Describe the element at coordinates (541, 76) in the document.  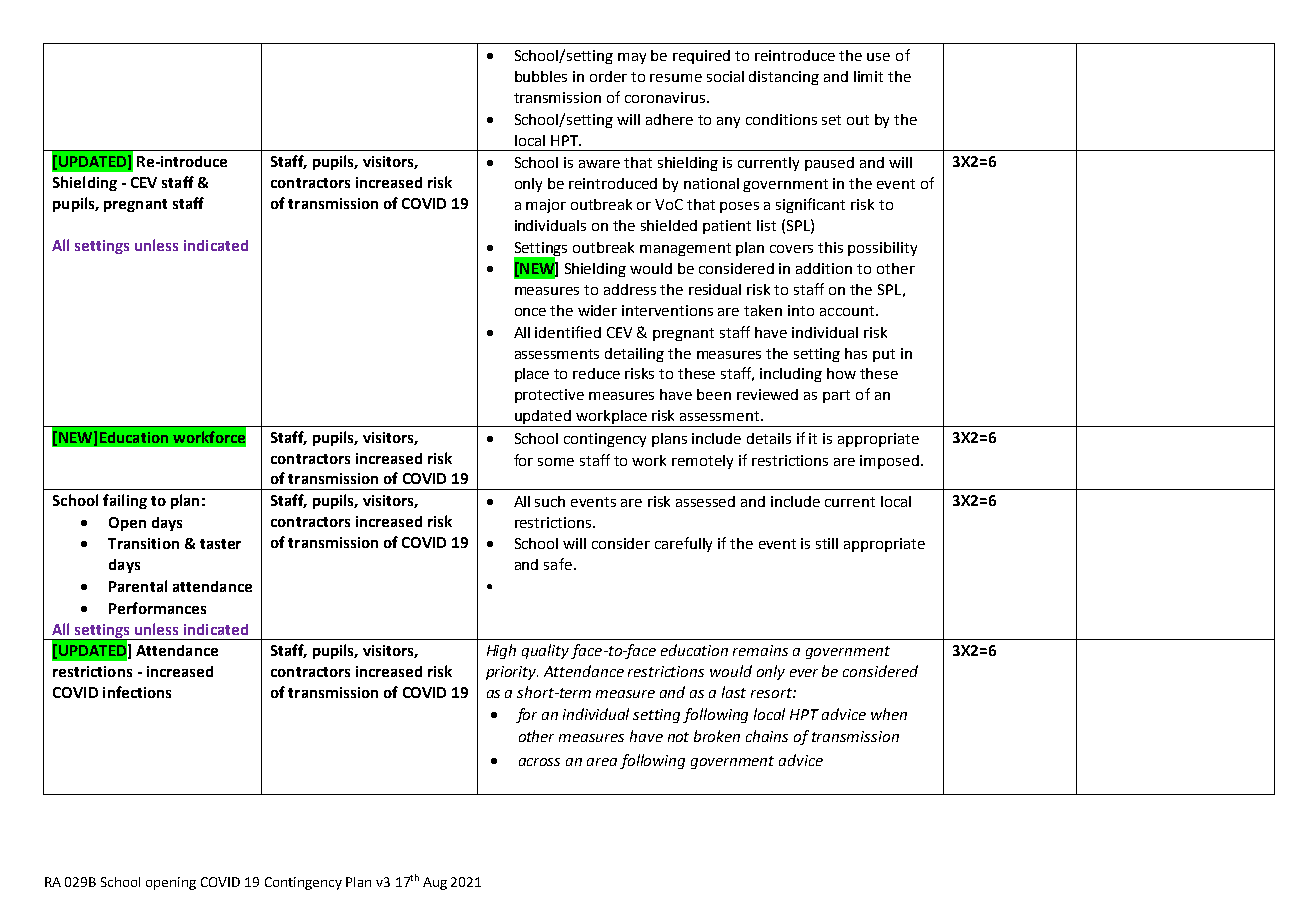
I see `bubbles` at that location.
